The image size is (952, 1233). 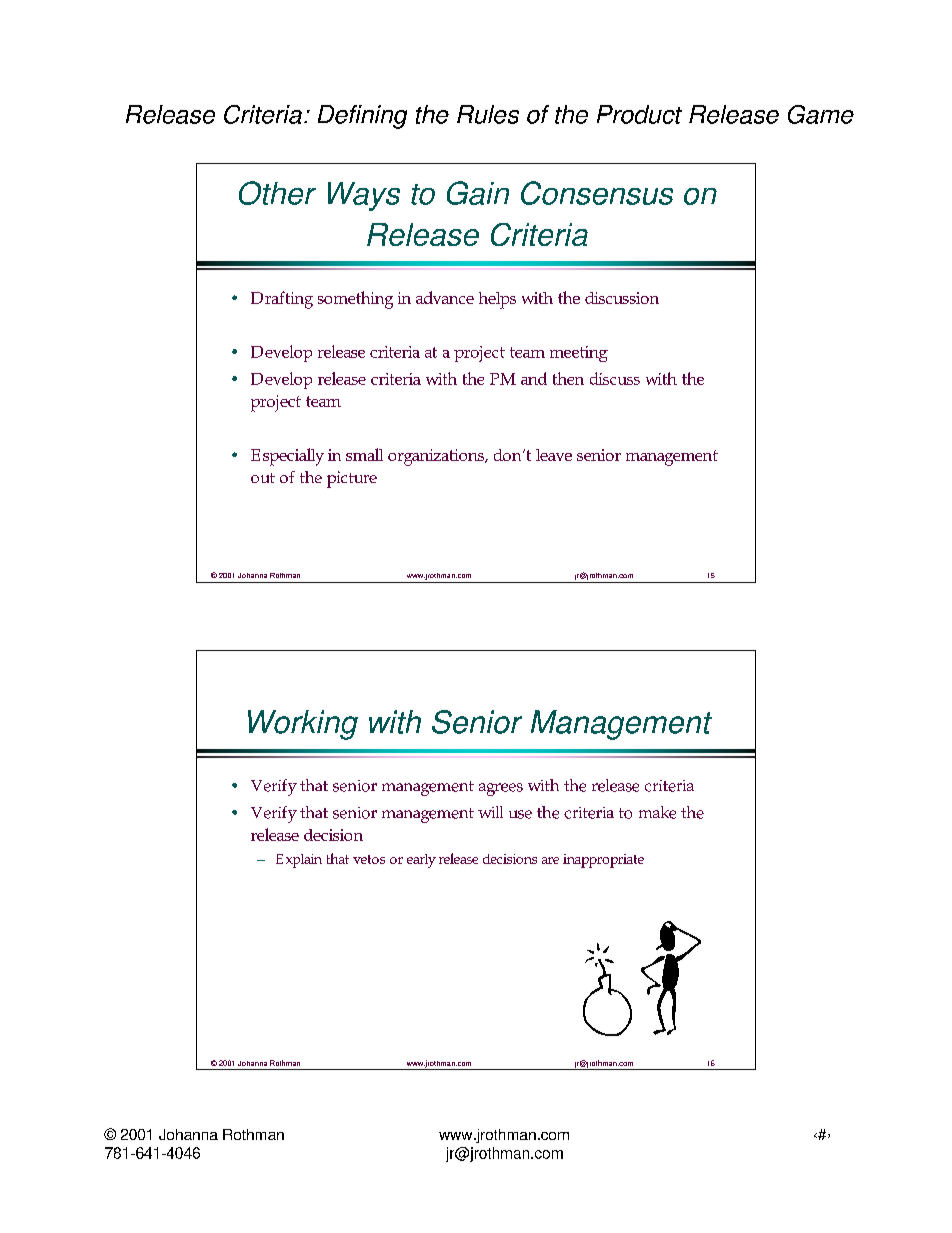 What do you see at coordinates (362, 117) in the screenshot?
I see `Defining` at bounding box center [362, 117].
